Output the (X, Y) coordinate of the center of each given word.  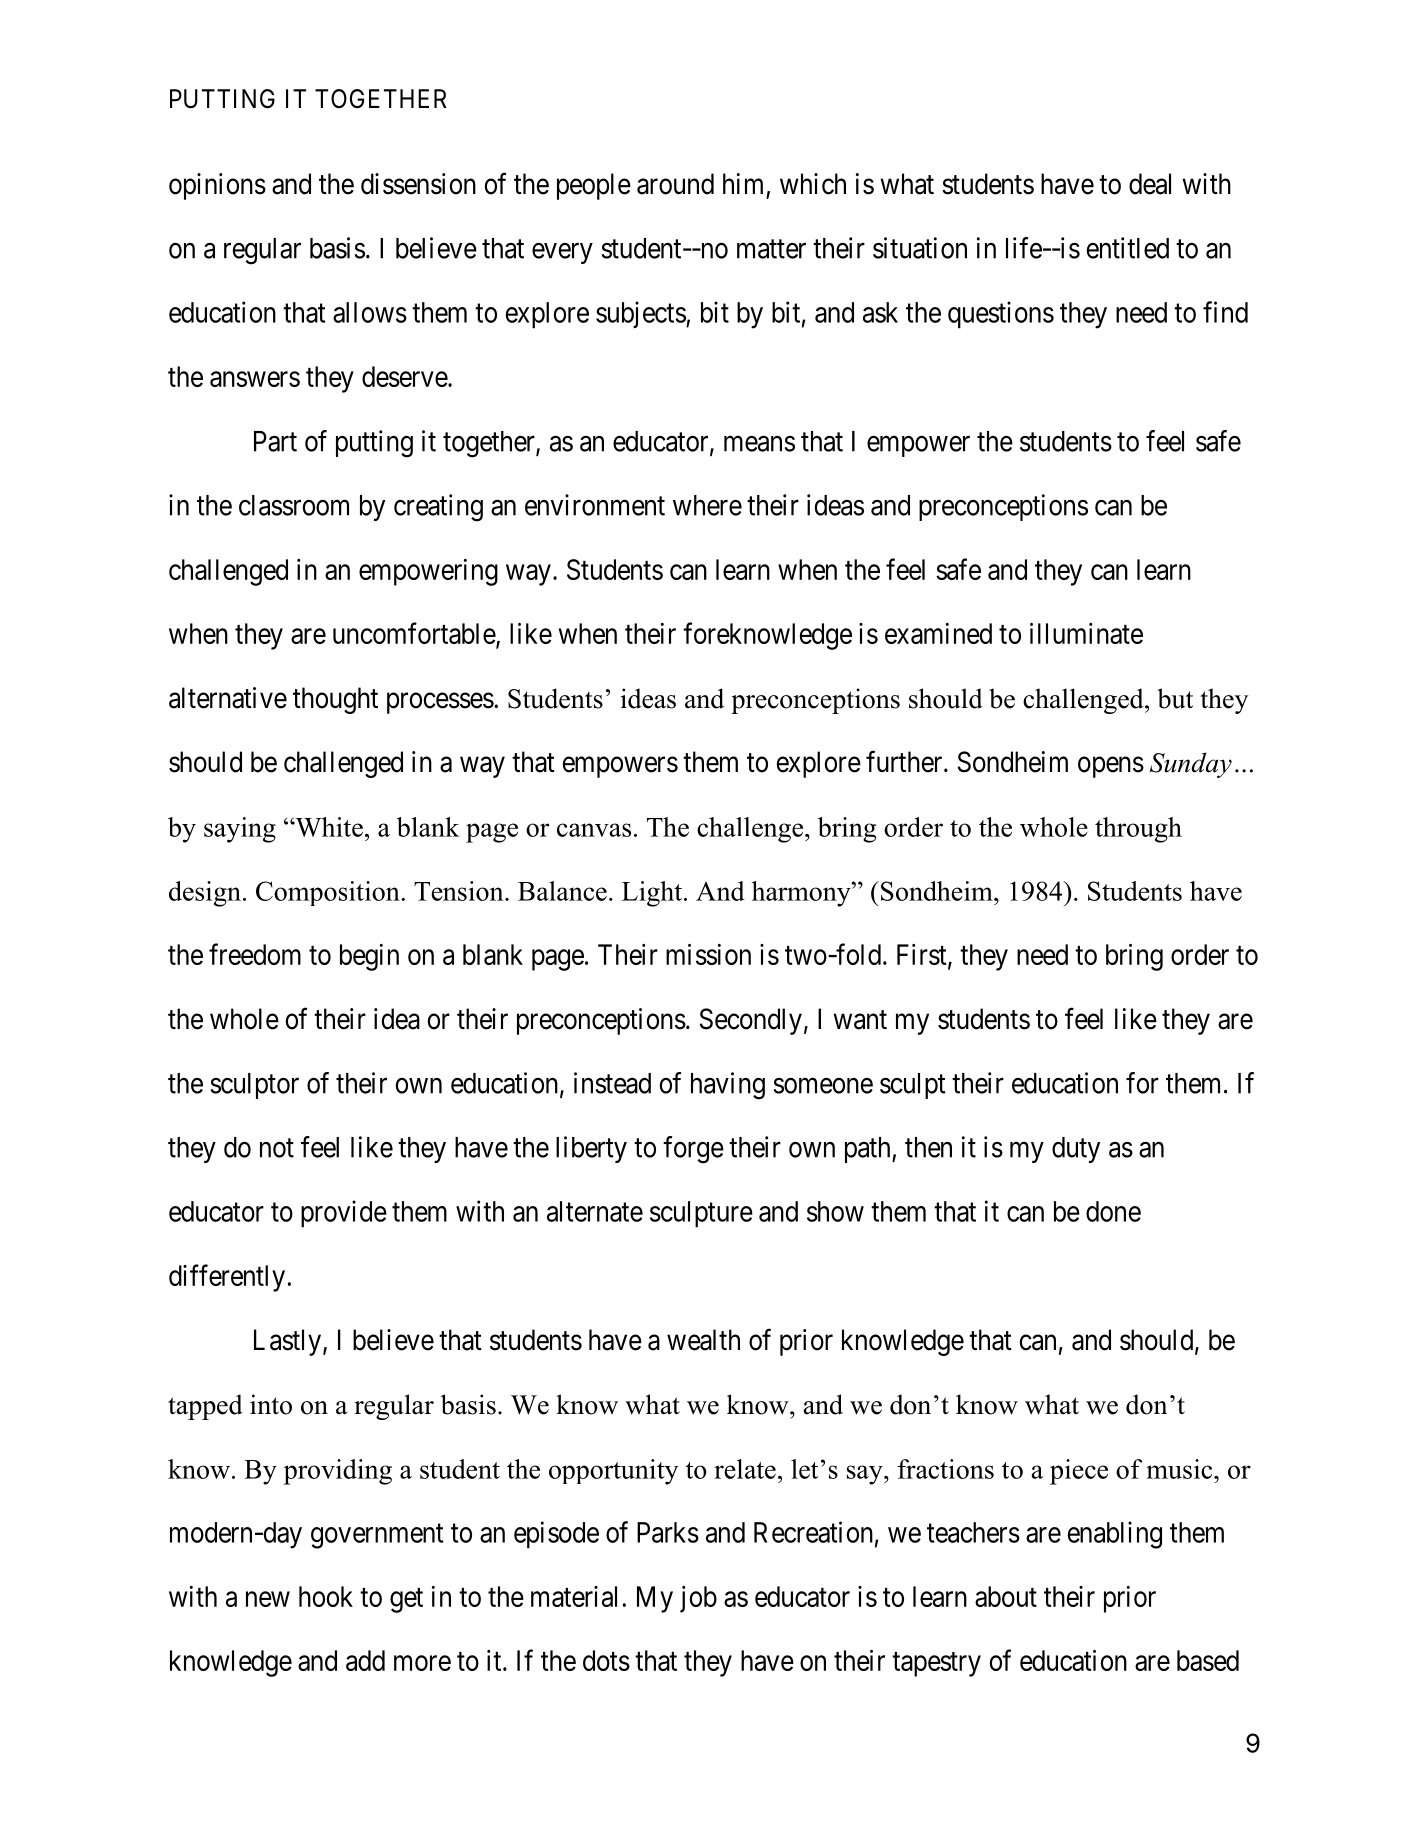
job (698, 1599)
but (1175, 698)
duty (1076, 1150)
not (277, 1148)
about (1006, 1596)
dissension (418, 184)
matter (771, 249)
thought (335, 700)
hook (326, 1596)
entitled (1127, 248)
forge (693, 1150)
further (905, 762)
